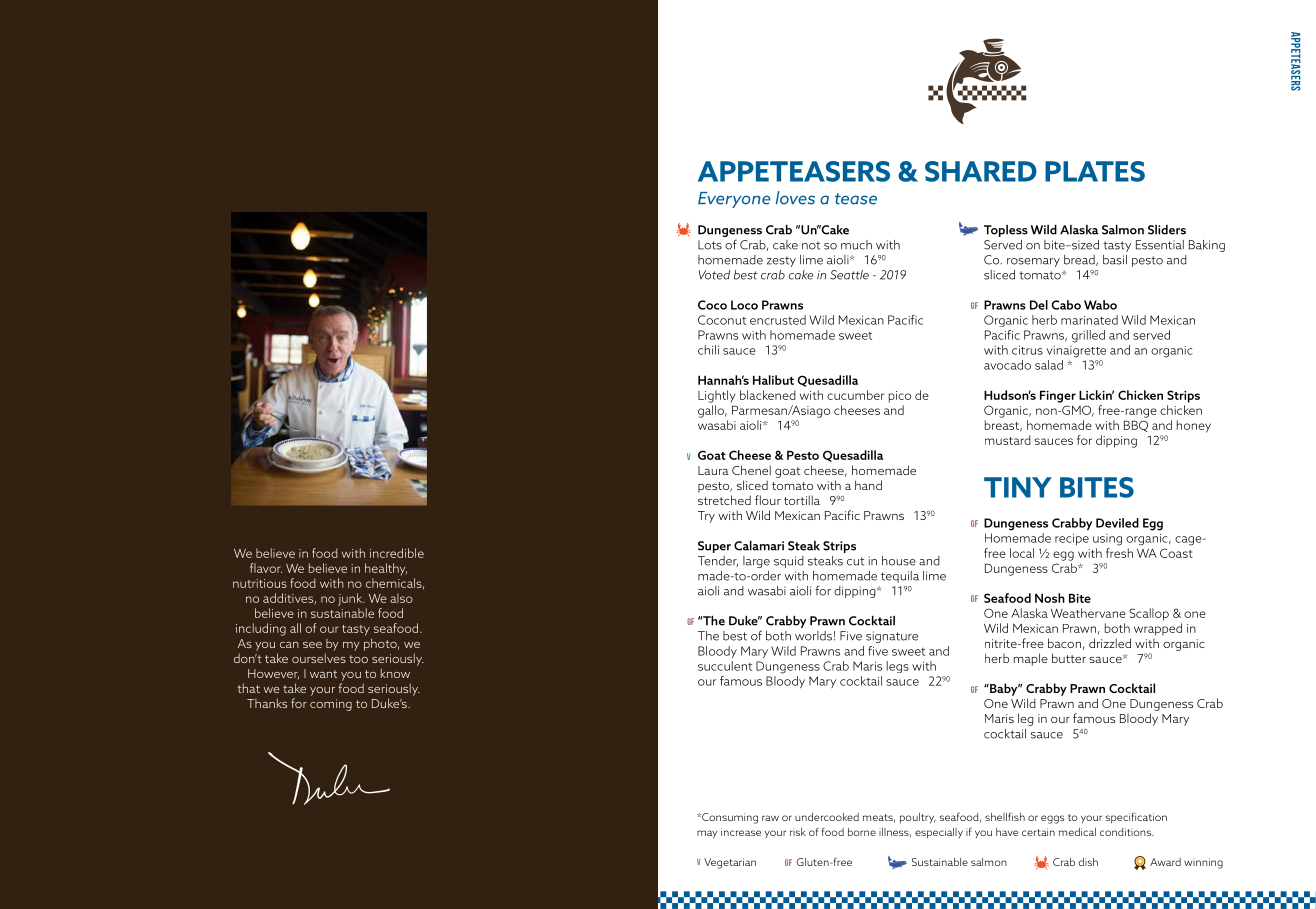 The image size is (1316, 909). I want to click on increase, so click(741, 832).
